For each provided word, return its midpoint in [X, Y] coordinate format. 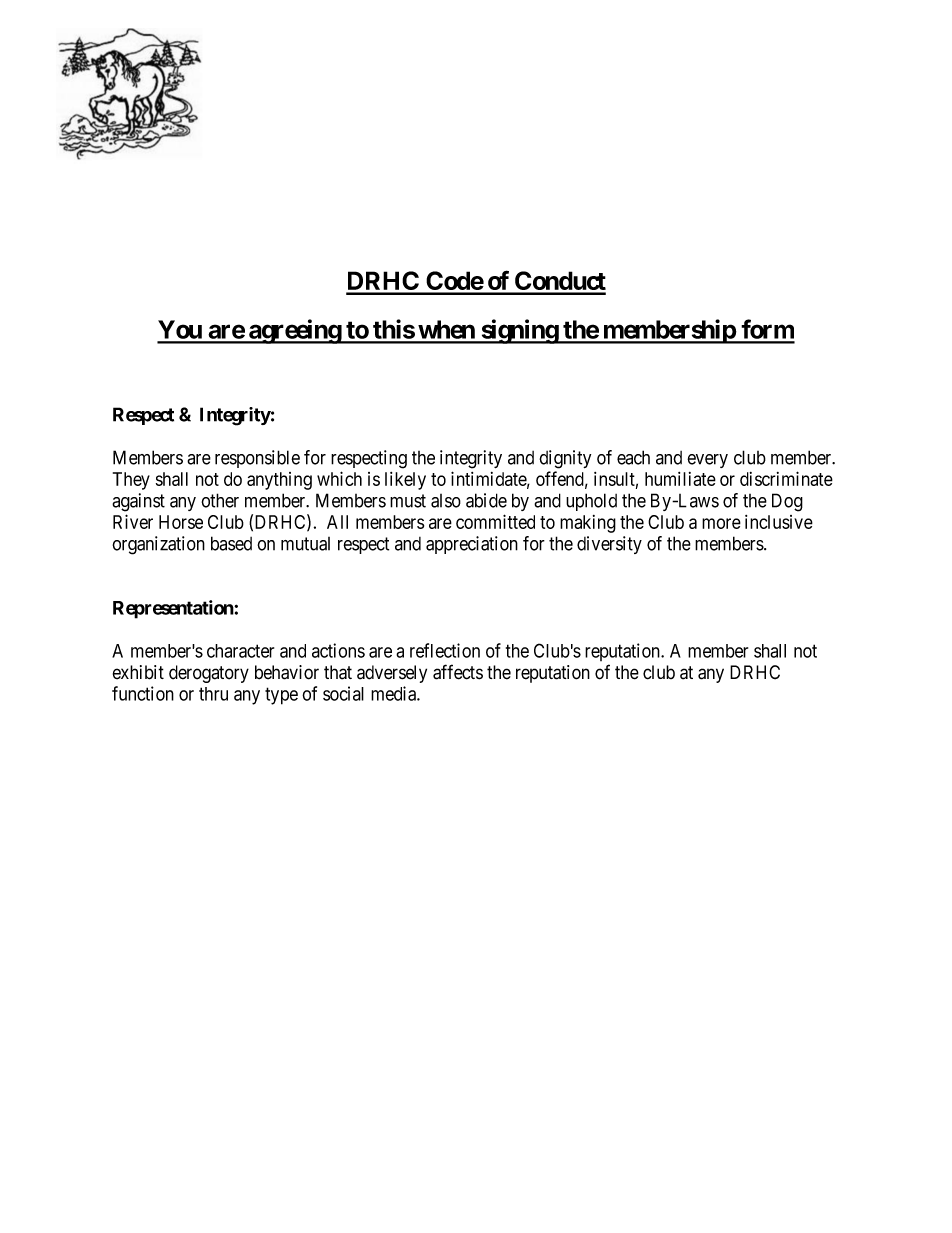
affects [458, 672]
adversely [392, 674]
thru [213, 694]
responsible [257, 459]
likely [405, 481]
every [707, 461]
